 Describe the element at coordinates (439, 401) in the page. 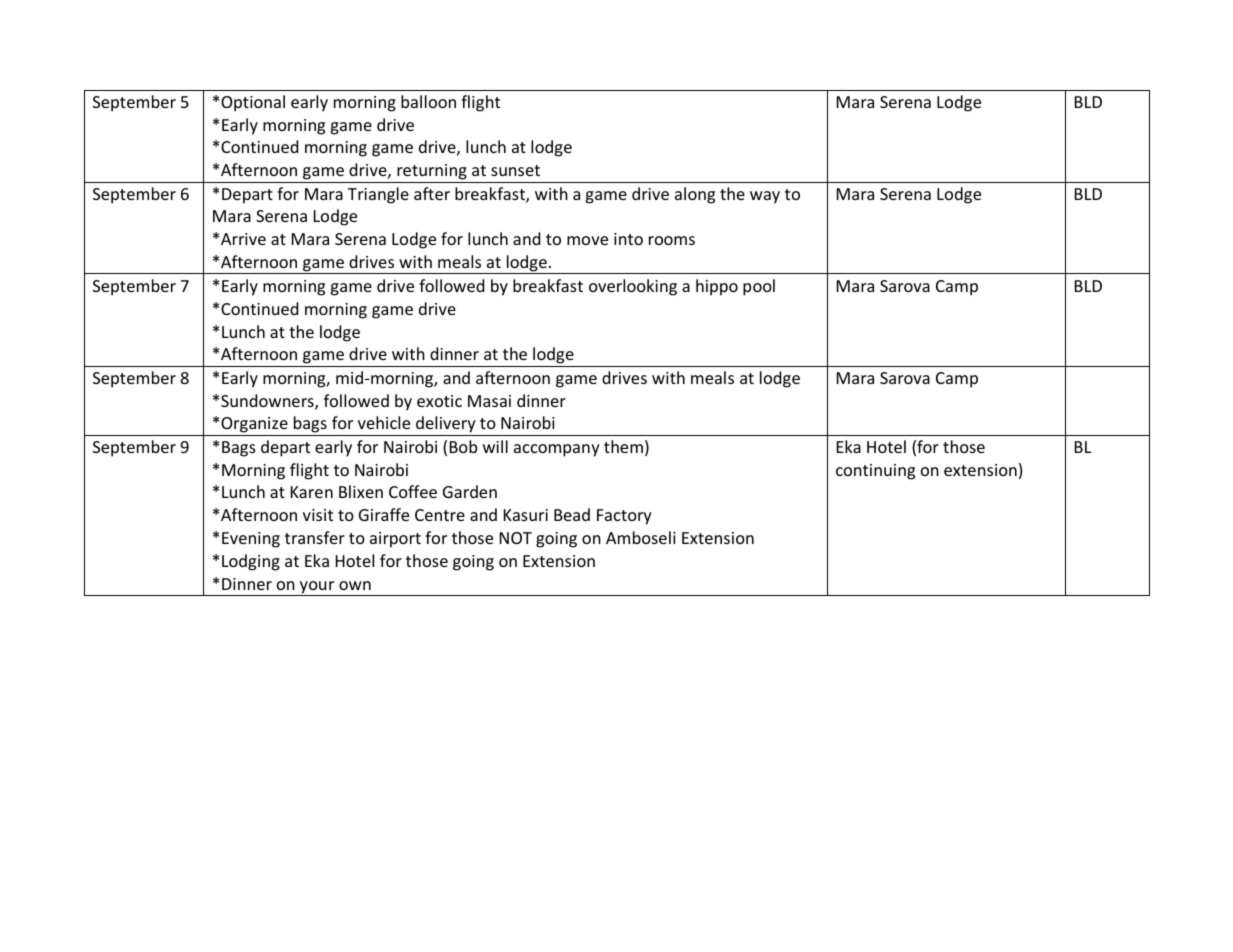

I see `exotic` at that location.
